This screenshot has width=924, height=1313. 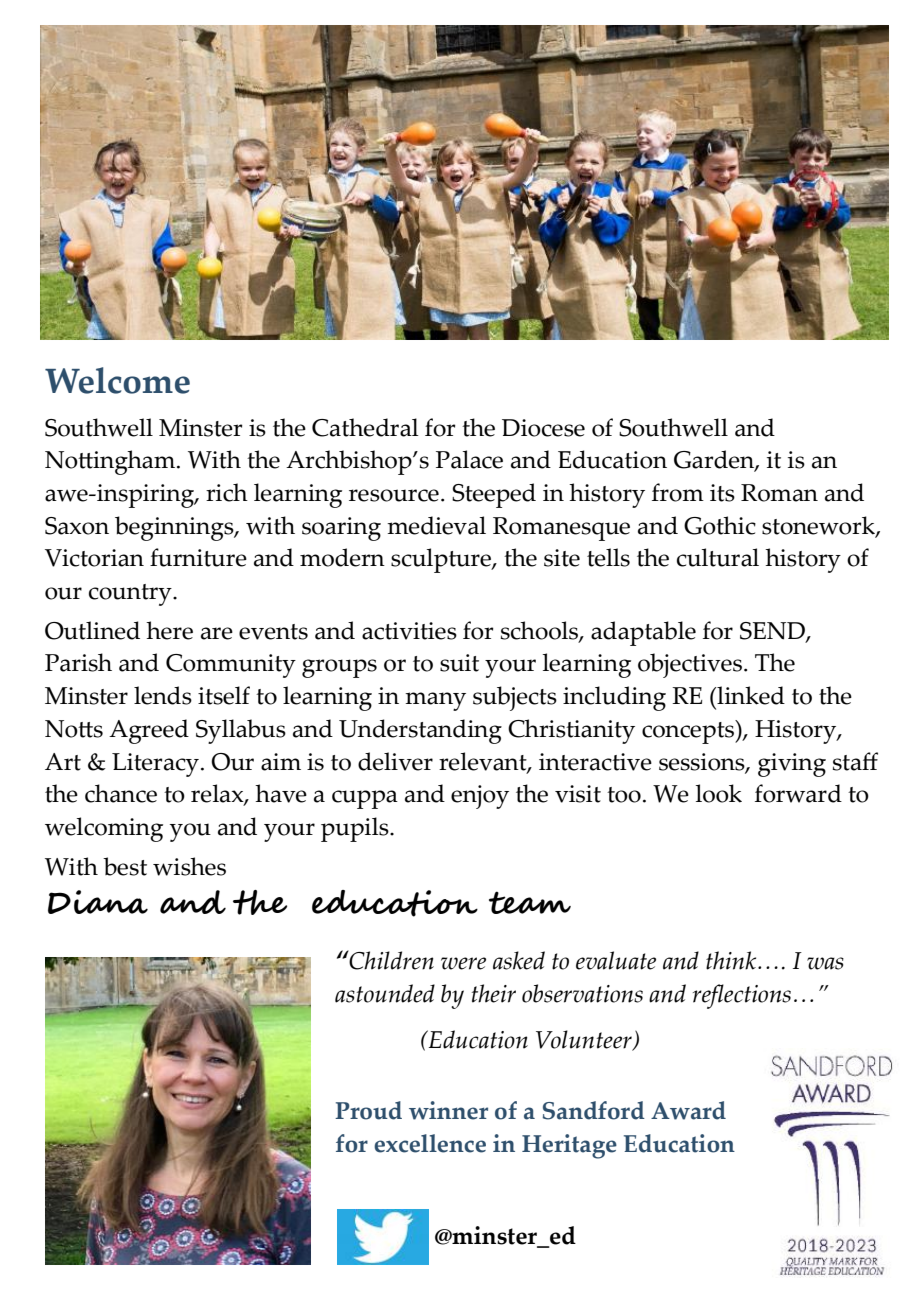 I want to click on Diana, so click(x=98, y=902).
